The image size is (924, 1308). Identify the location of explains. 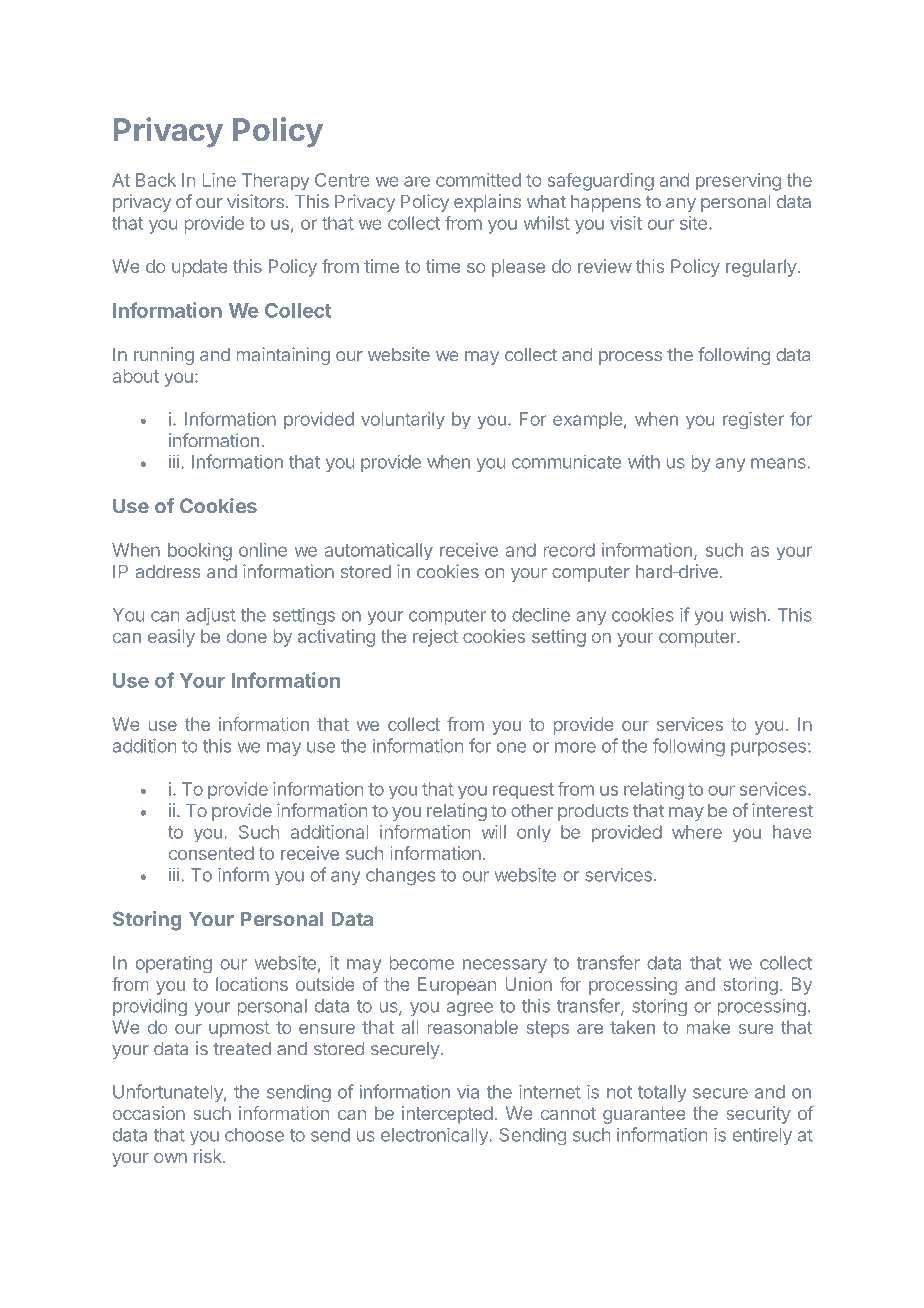
(487, 203).
